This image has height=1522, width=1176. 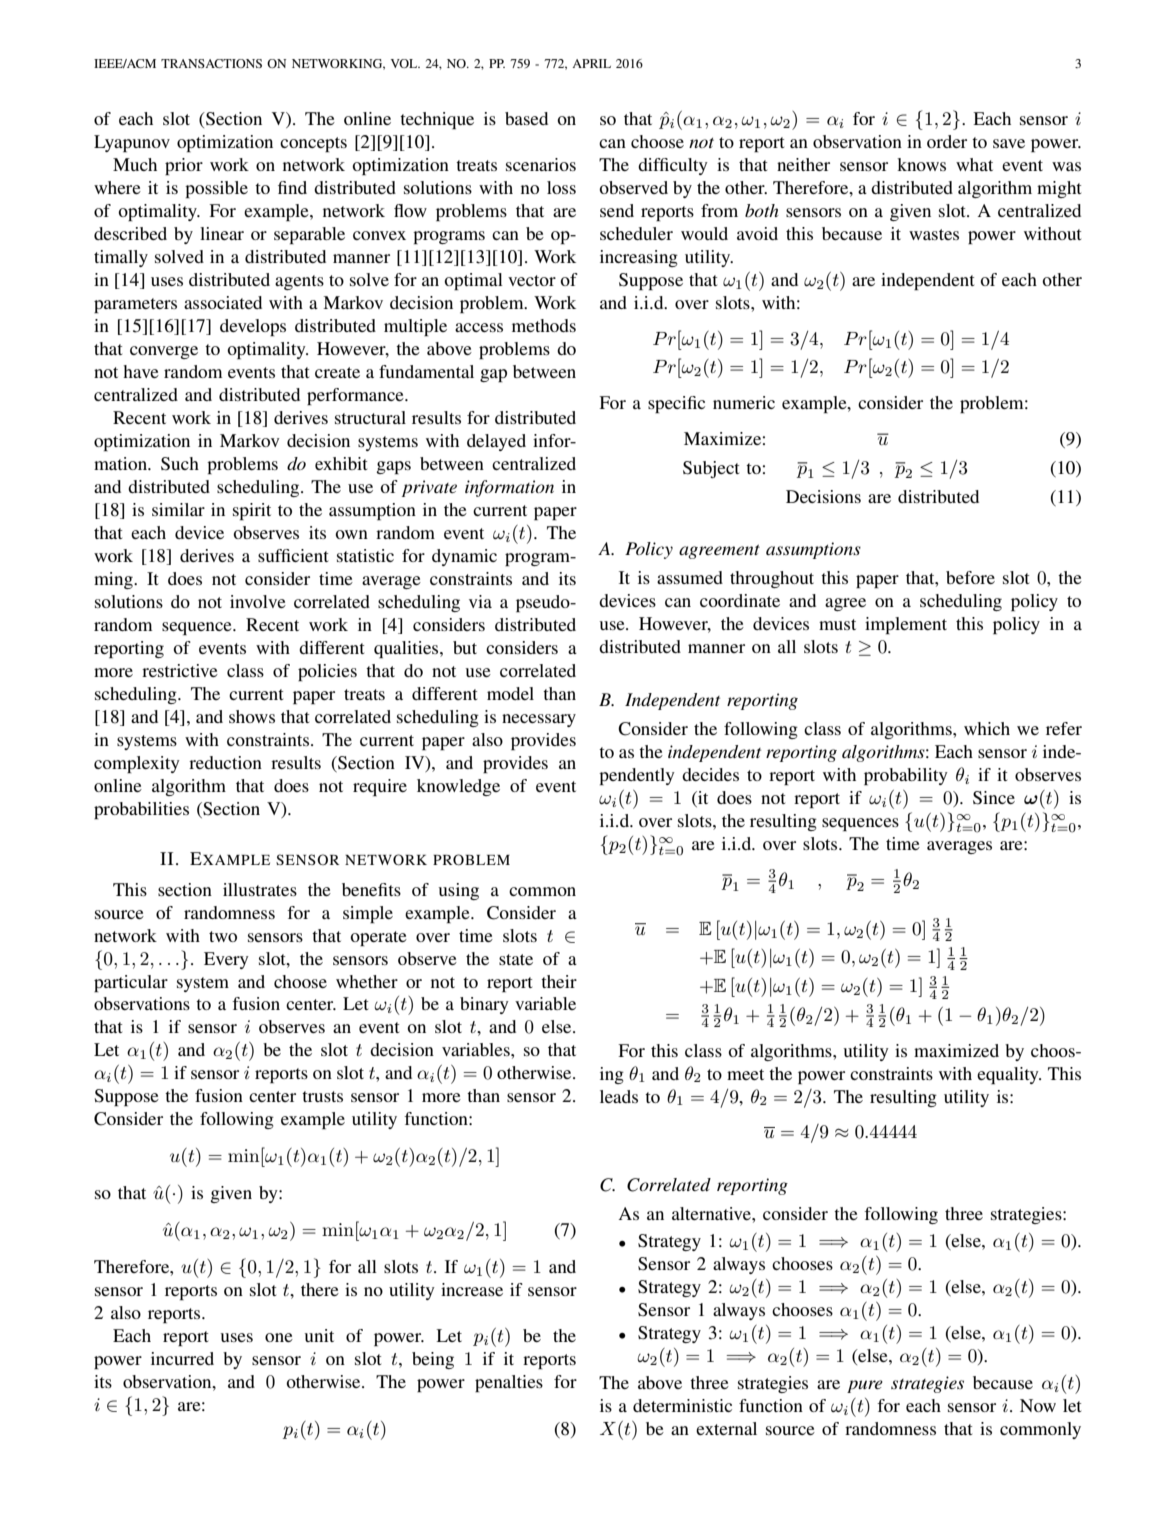 I want to click on Every, so click(x=226, y=960).
